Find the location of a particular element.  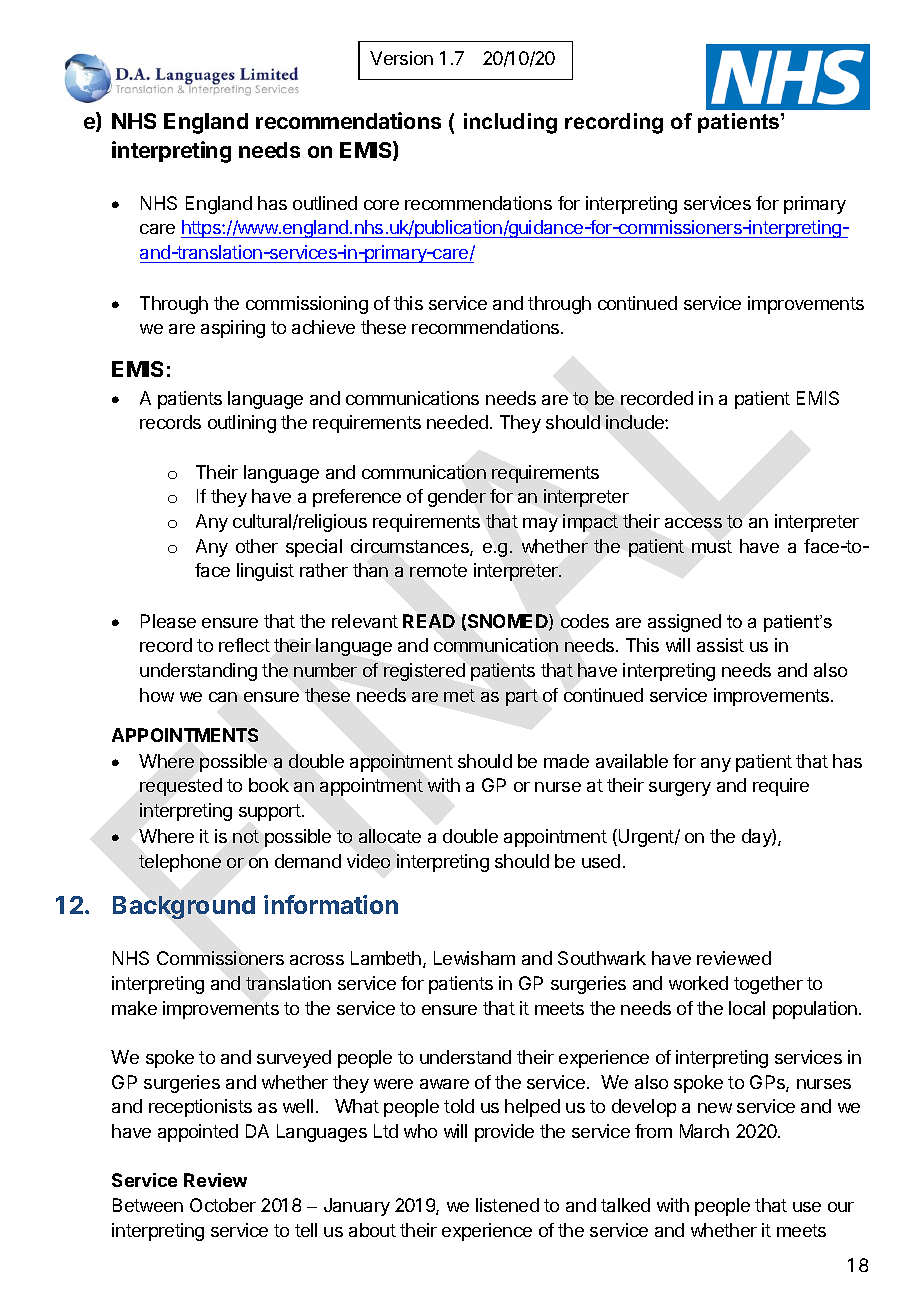

October is located at coordinates (223, 1205).
